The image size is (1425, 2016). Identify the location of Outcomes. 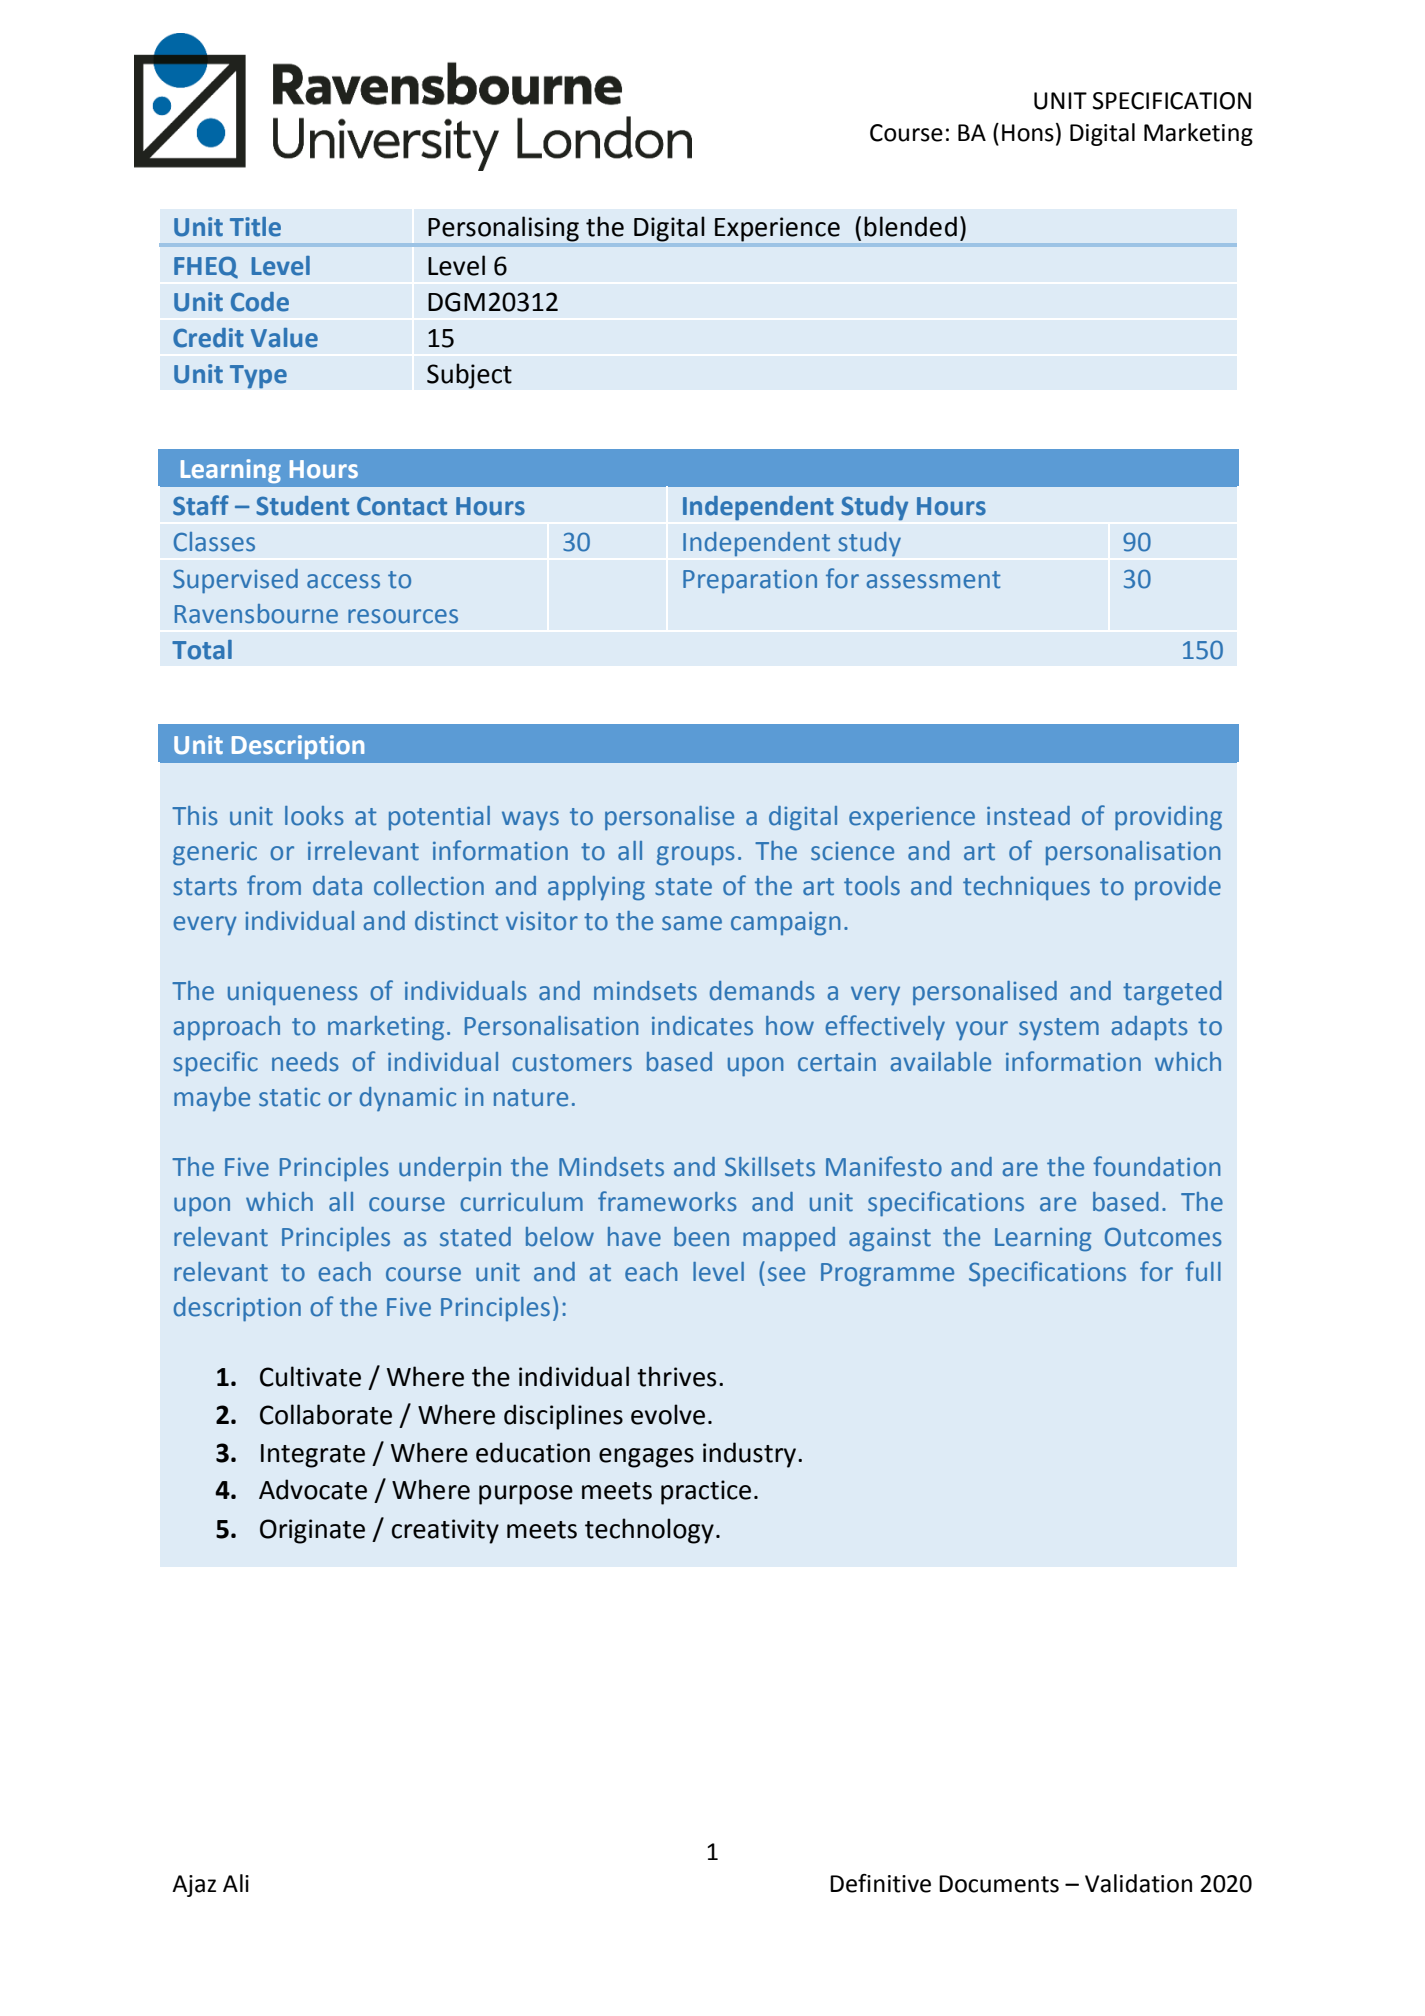
(1163, 1237).
